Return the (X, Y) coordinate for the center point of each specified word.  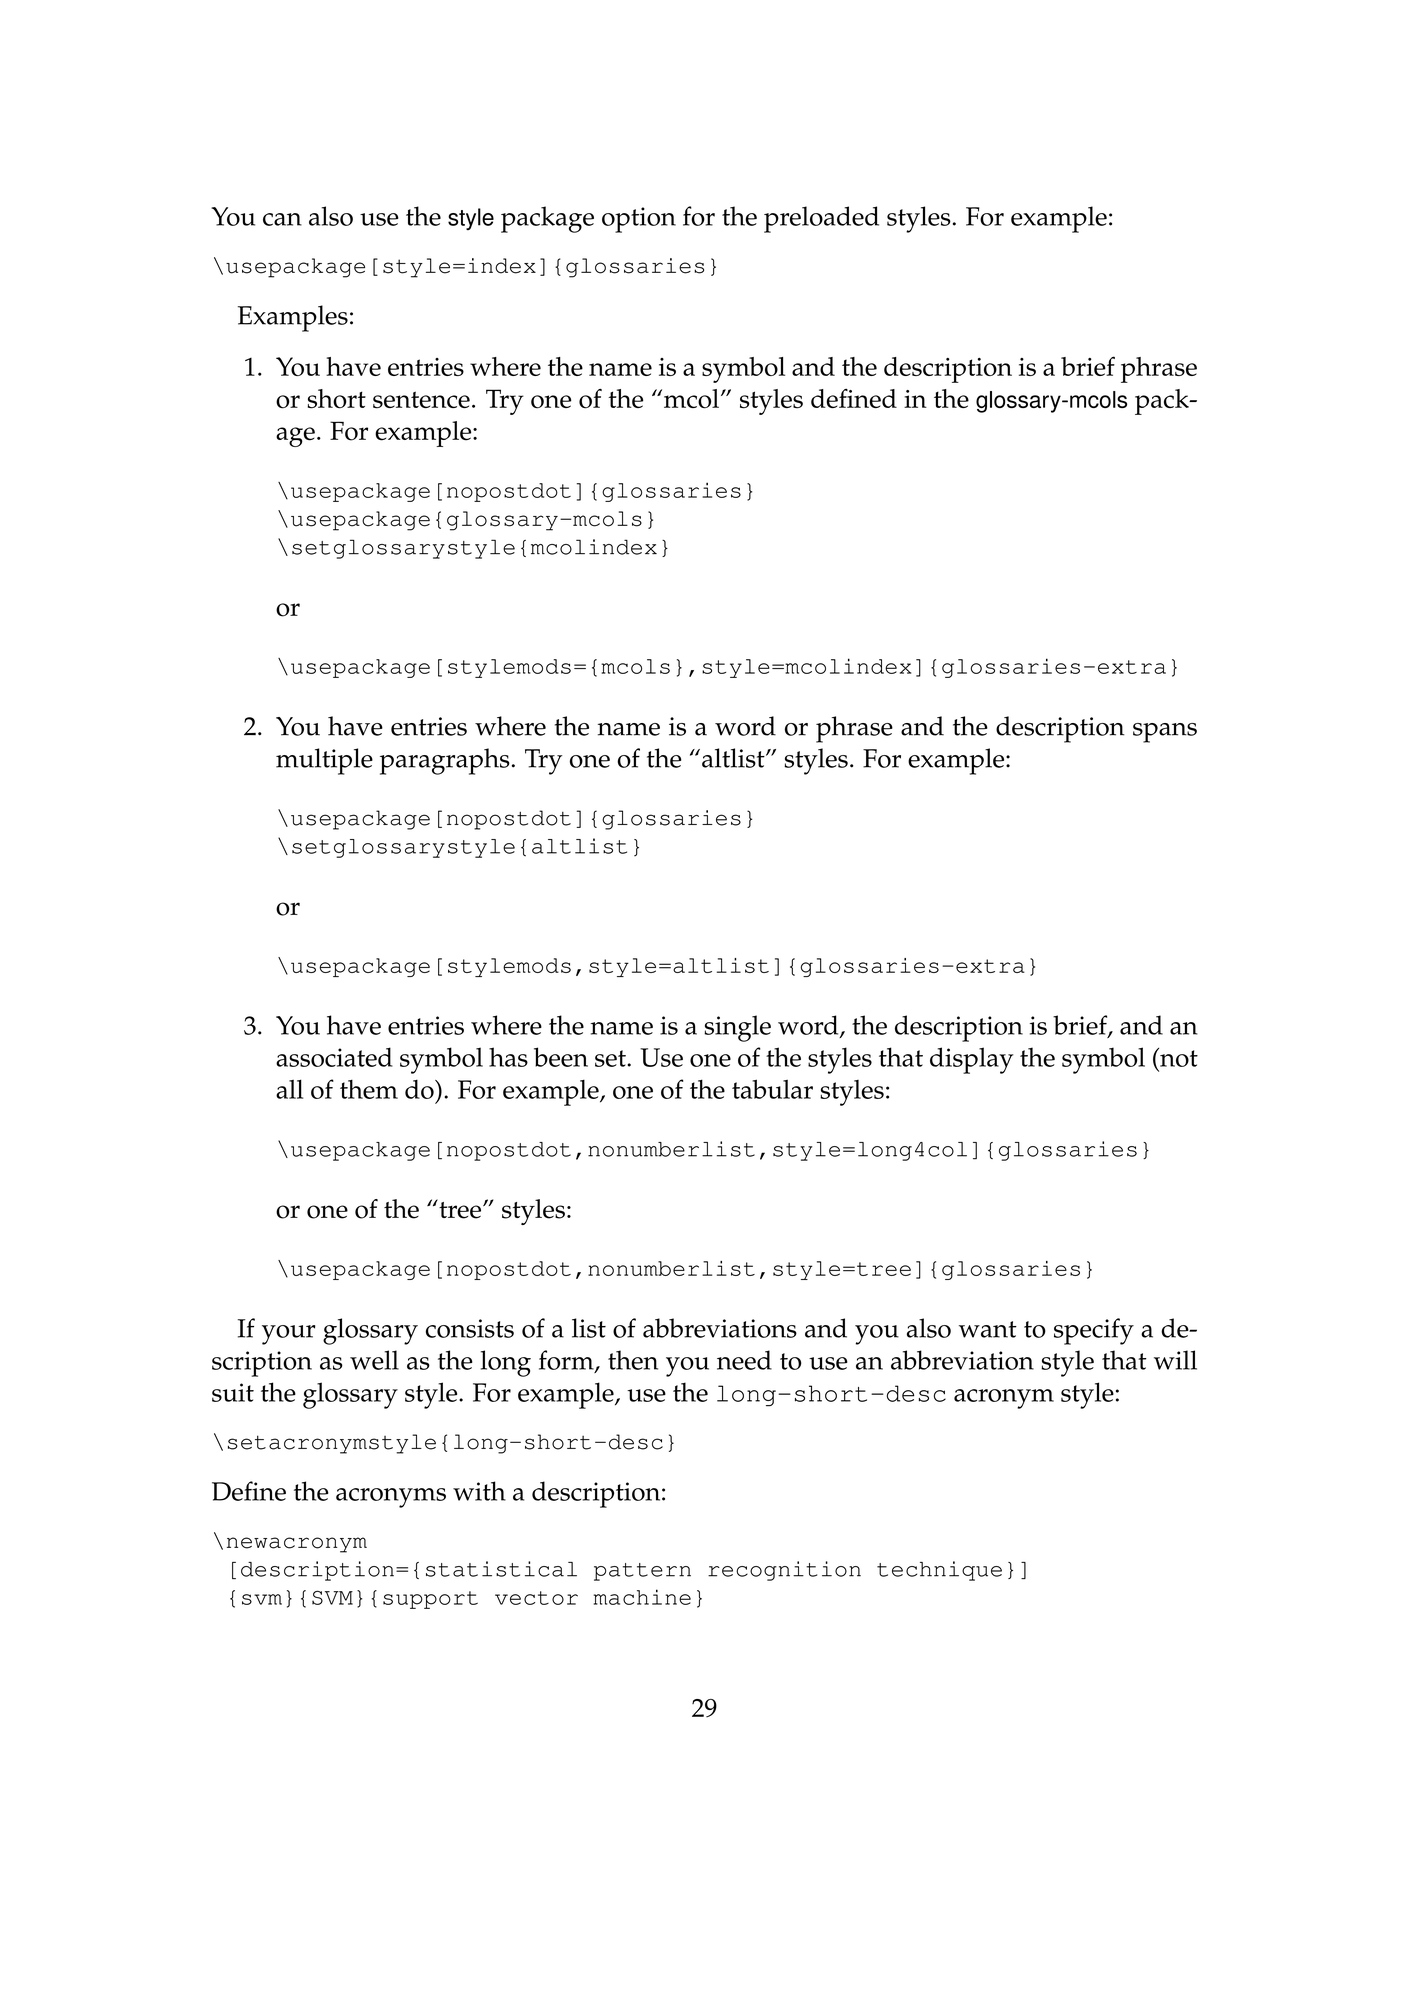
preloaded (821, 219)
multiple (324, 761)
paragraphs (445, 761)
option (639, 220)
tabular (772, 1089)
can (282, 219)
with (479, 1491)
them (369, 1089)
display (971, 1060)
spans (1165, 733)
